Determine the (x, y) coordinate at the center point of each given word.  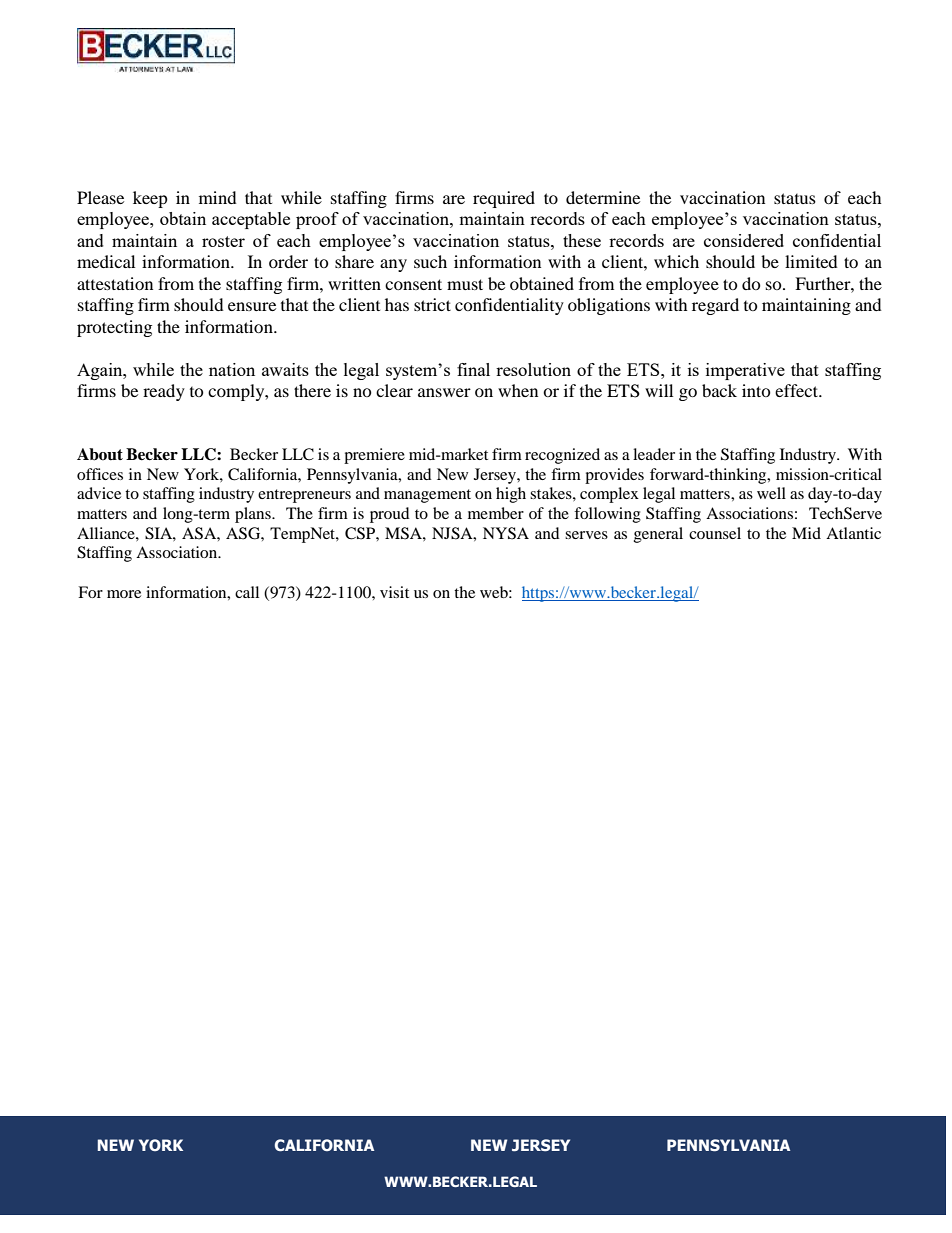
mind (218, 197)
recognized (562, 456)
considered (744, 240)
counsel (715, 533)
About (100, 454)
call (247, 592)
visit (394, 592)
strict (432, 304)
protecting (114, 328)
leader (654, 454)
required (504, 199)
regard (715, 306)
